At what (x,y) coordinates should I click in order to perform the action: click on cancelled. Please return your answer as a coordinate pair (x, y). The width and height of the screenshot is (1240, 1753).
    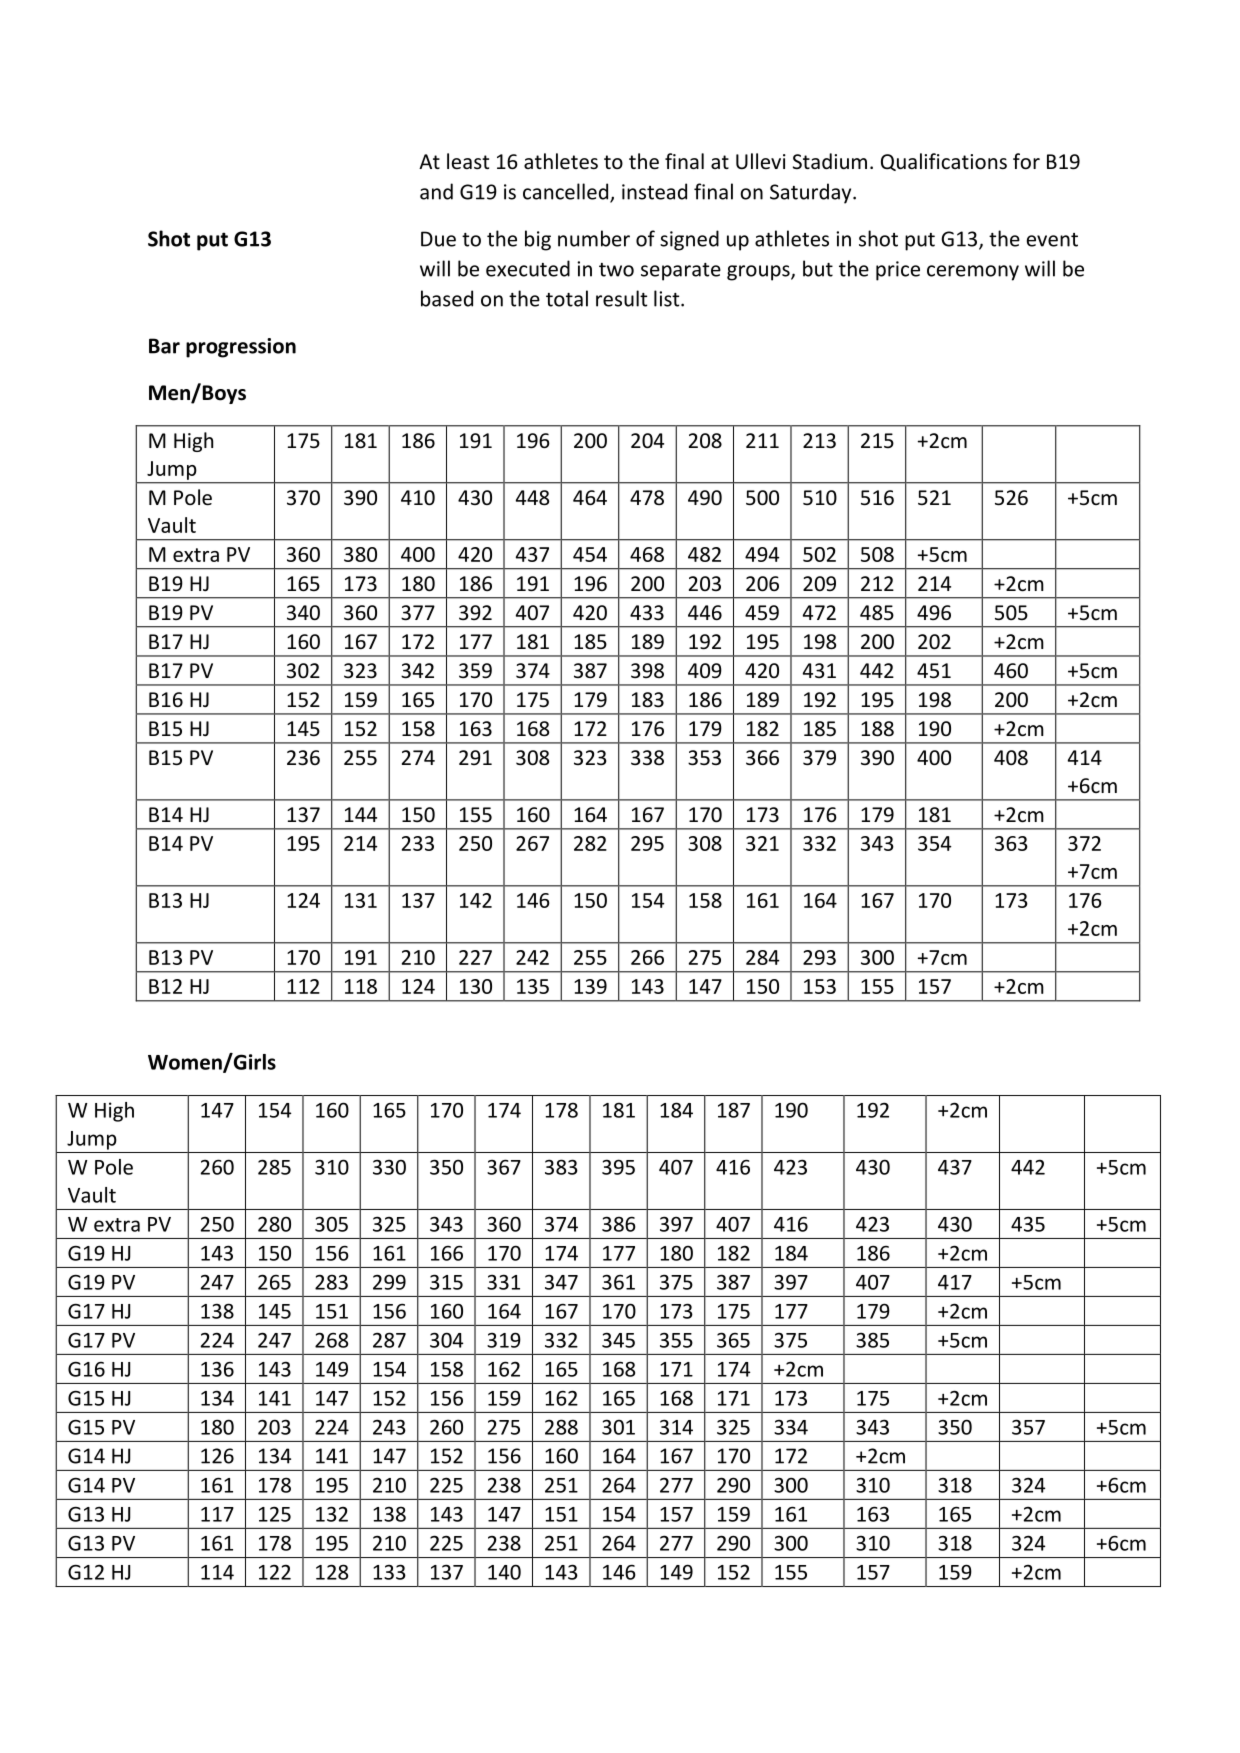
    Looking at the image, I should click on (567, 192).
